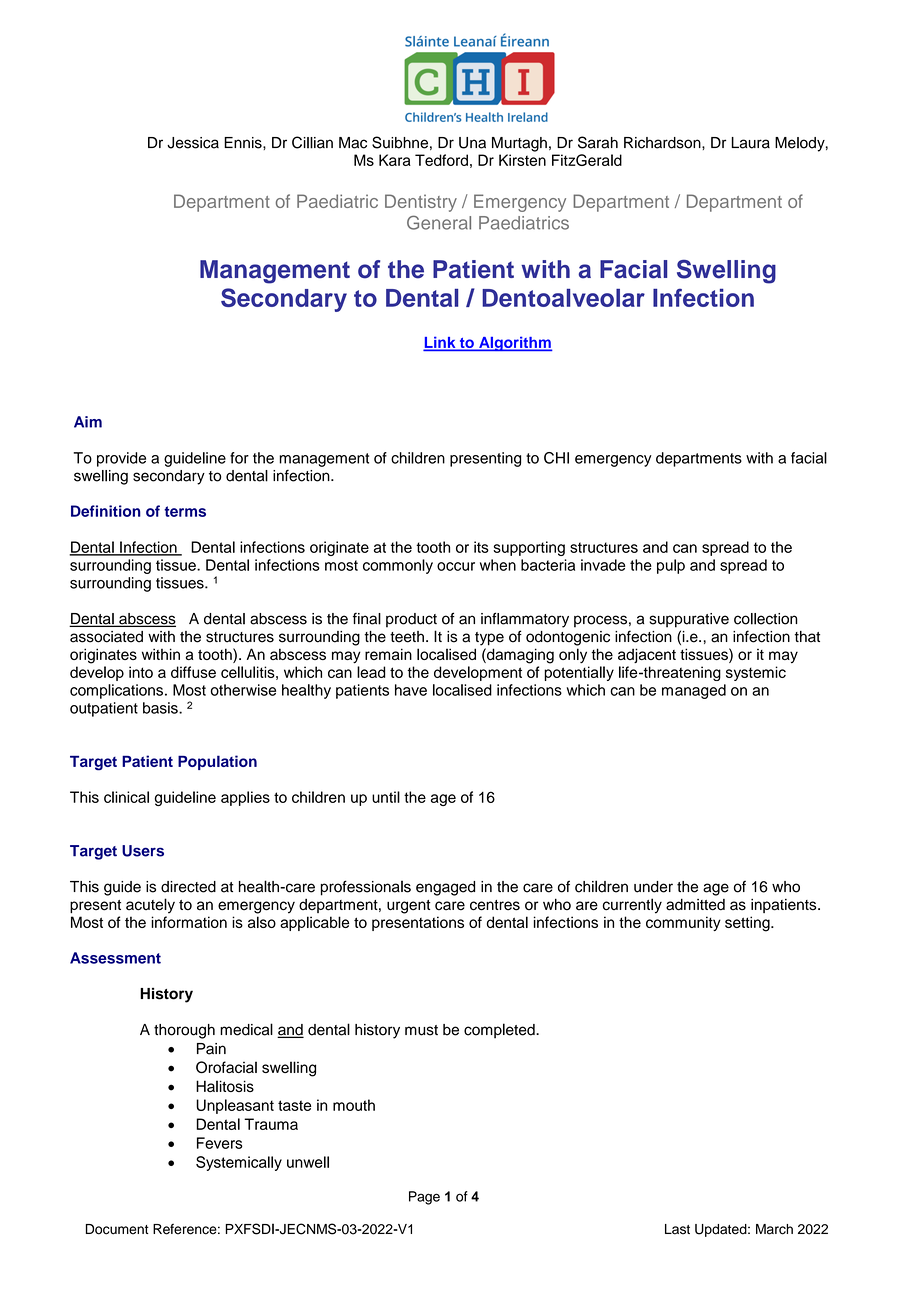 This document has height=1308, width=924. Describe the element at coordinates (671, 566) in the document. I see `pulp` at that location.
